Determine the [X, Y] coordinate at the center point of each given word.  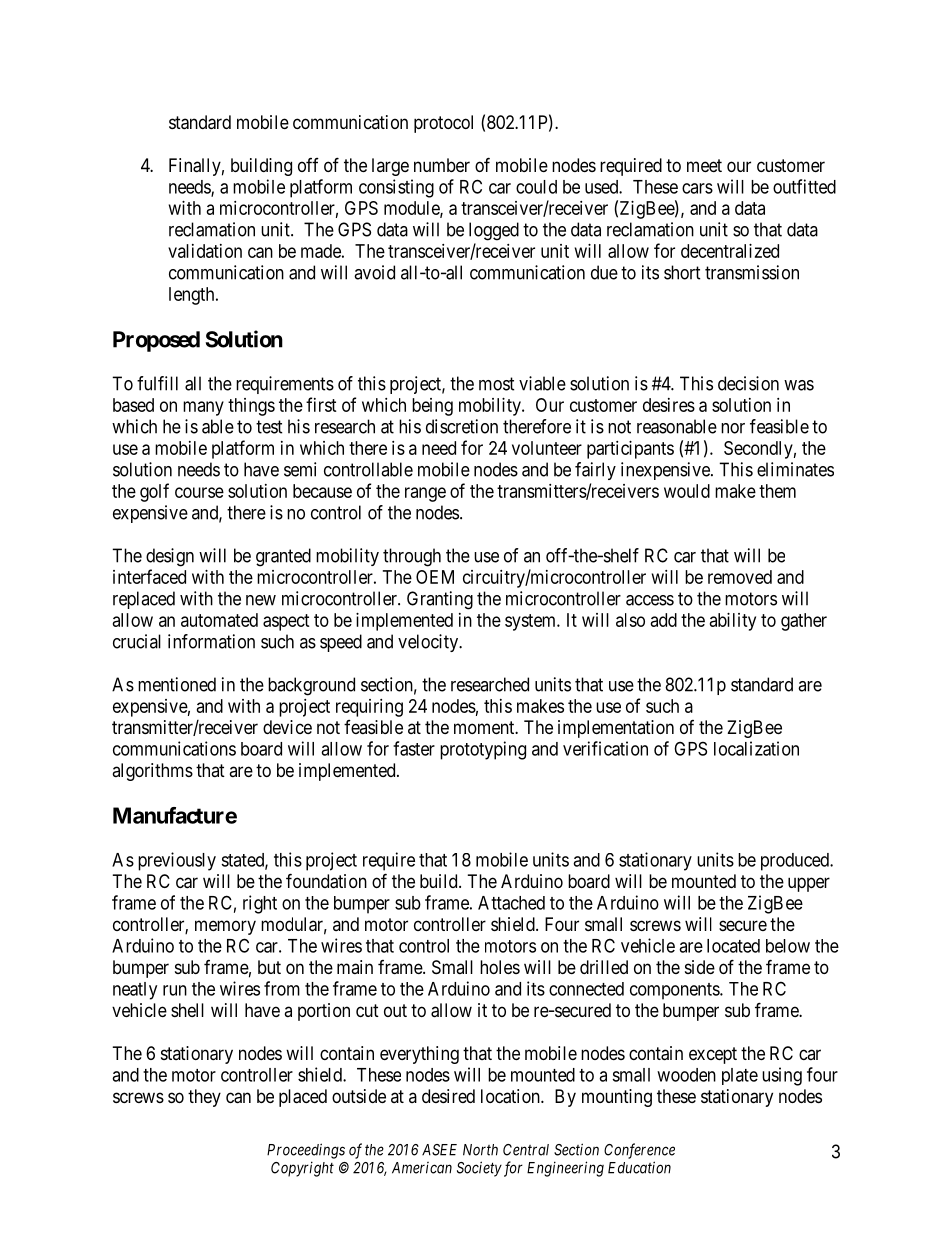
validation [205, 251]
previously [177, 861]
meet [704, 165]
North [480, 1150]
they [204, 1098]
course [199, 492]
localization [756, 748]
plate [740, 1076]
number [442, 165]
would [687, 491]
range [425, 494]
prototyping [483, 750]
